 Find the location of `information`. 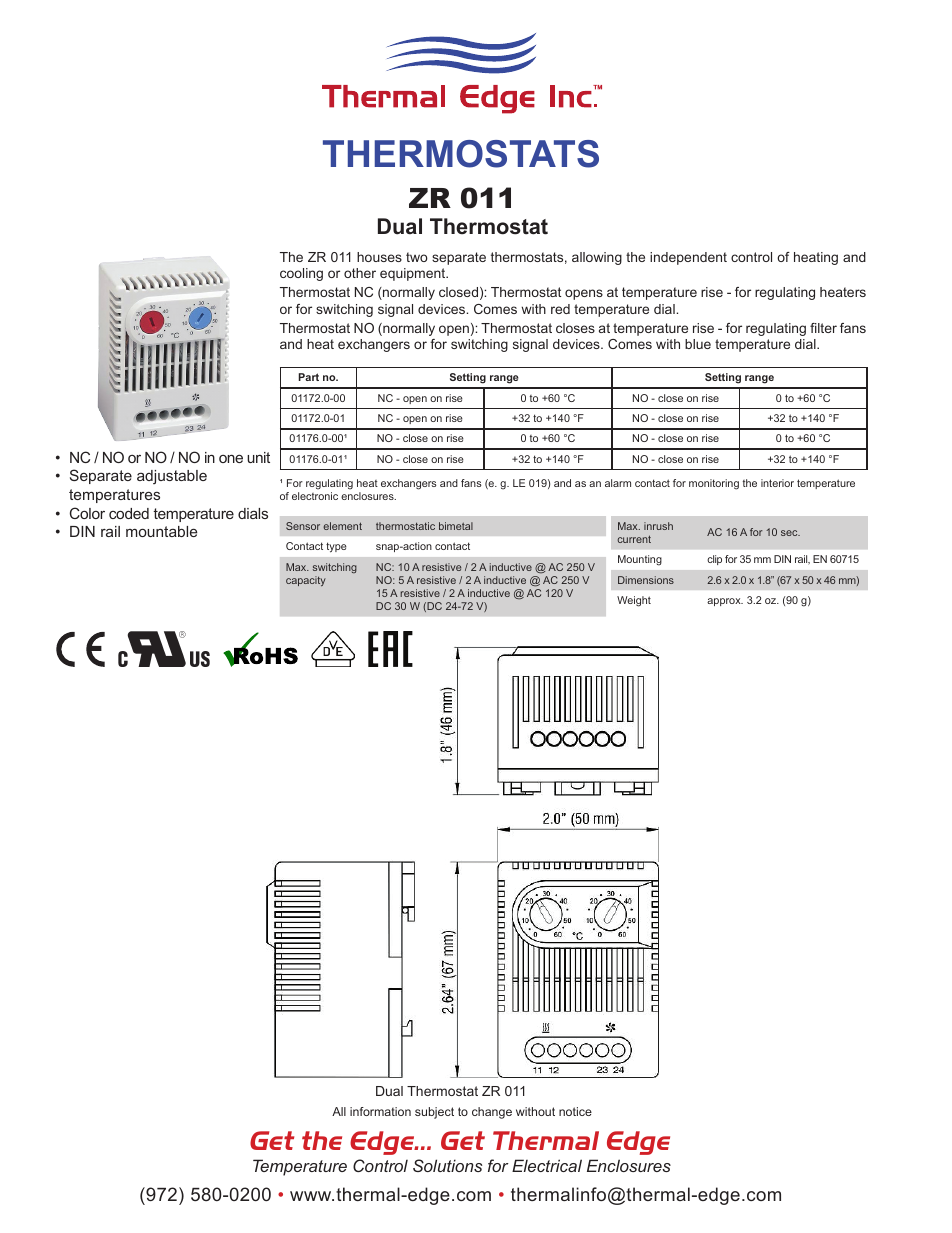

information is located at coordinates (380, 1111).
